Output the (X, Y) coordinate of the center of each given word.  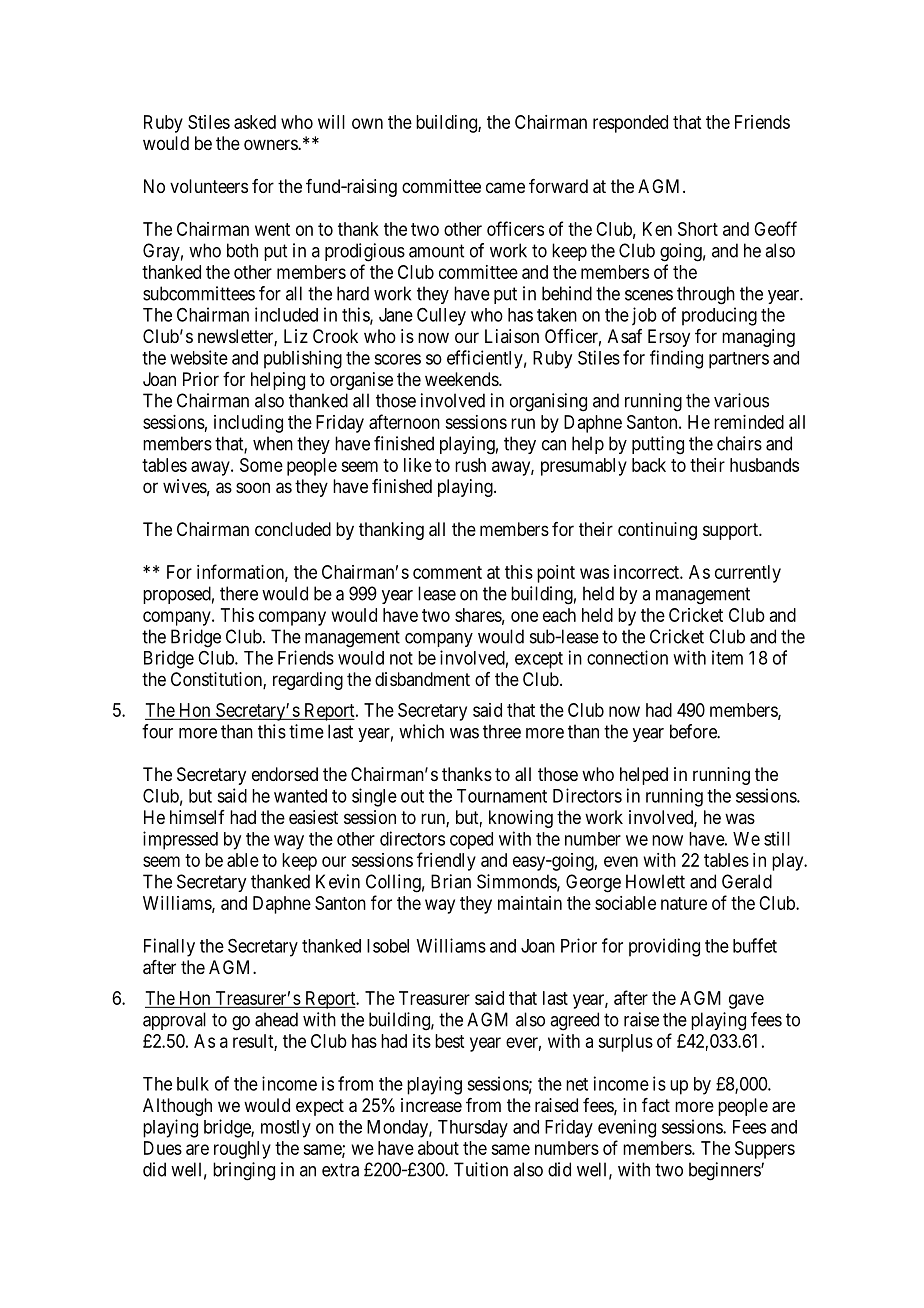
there (239, 593)
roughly (242, 1150)
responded (630, 124)
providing (664, 947)
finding (676, 359)
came (505, 187)
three (502, 731)
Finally (169, 947)
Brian (451, 881)
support (731, 531)
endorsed (285, 774)
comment (447, 572)
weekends (462, 379)
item (727, 657)
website (199, 357)
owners (271, 144)
